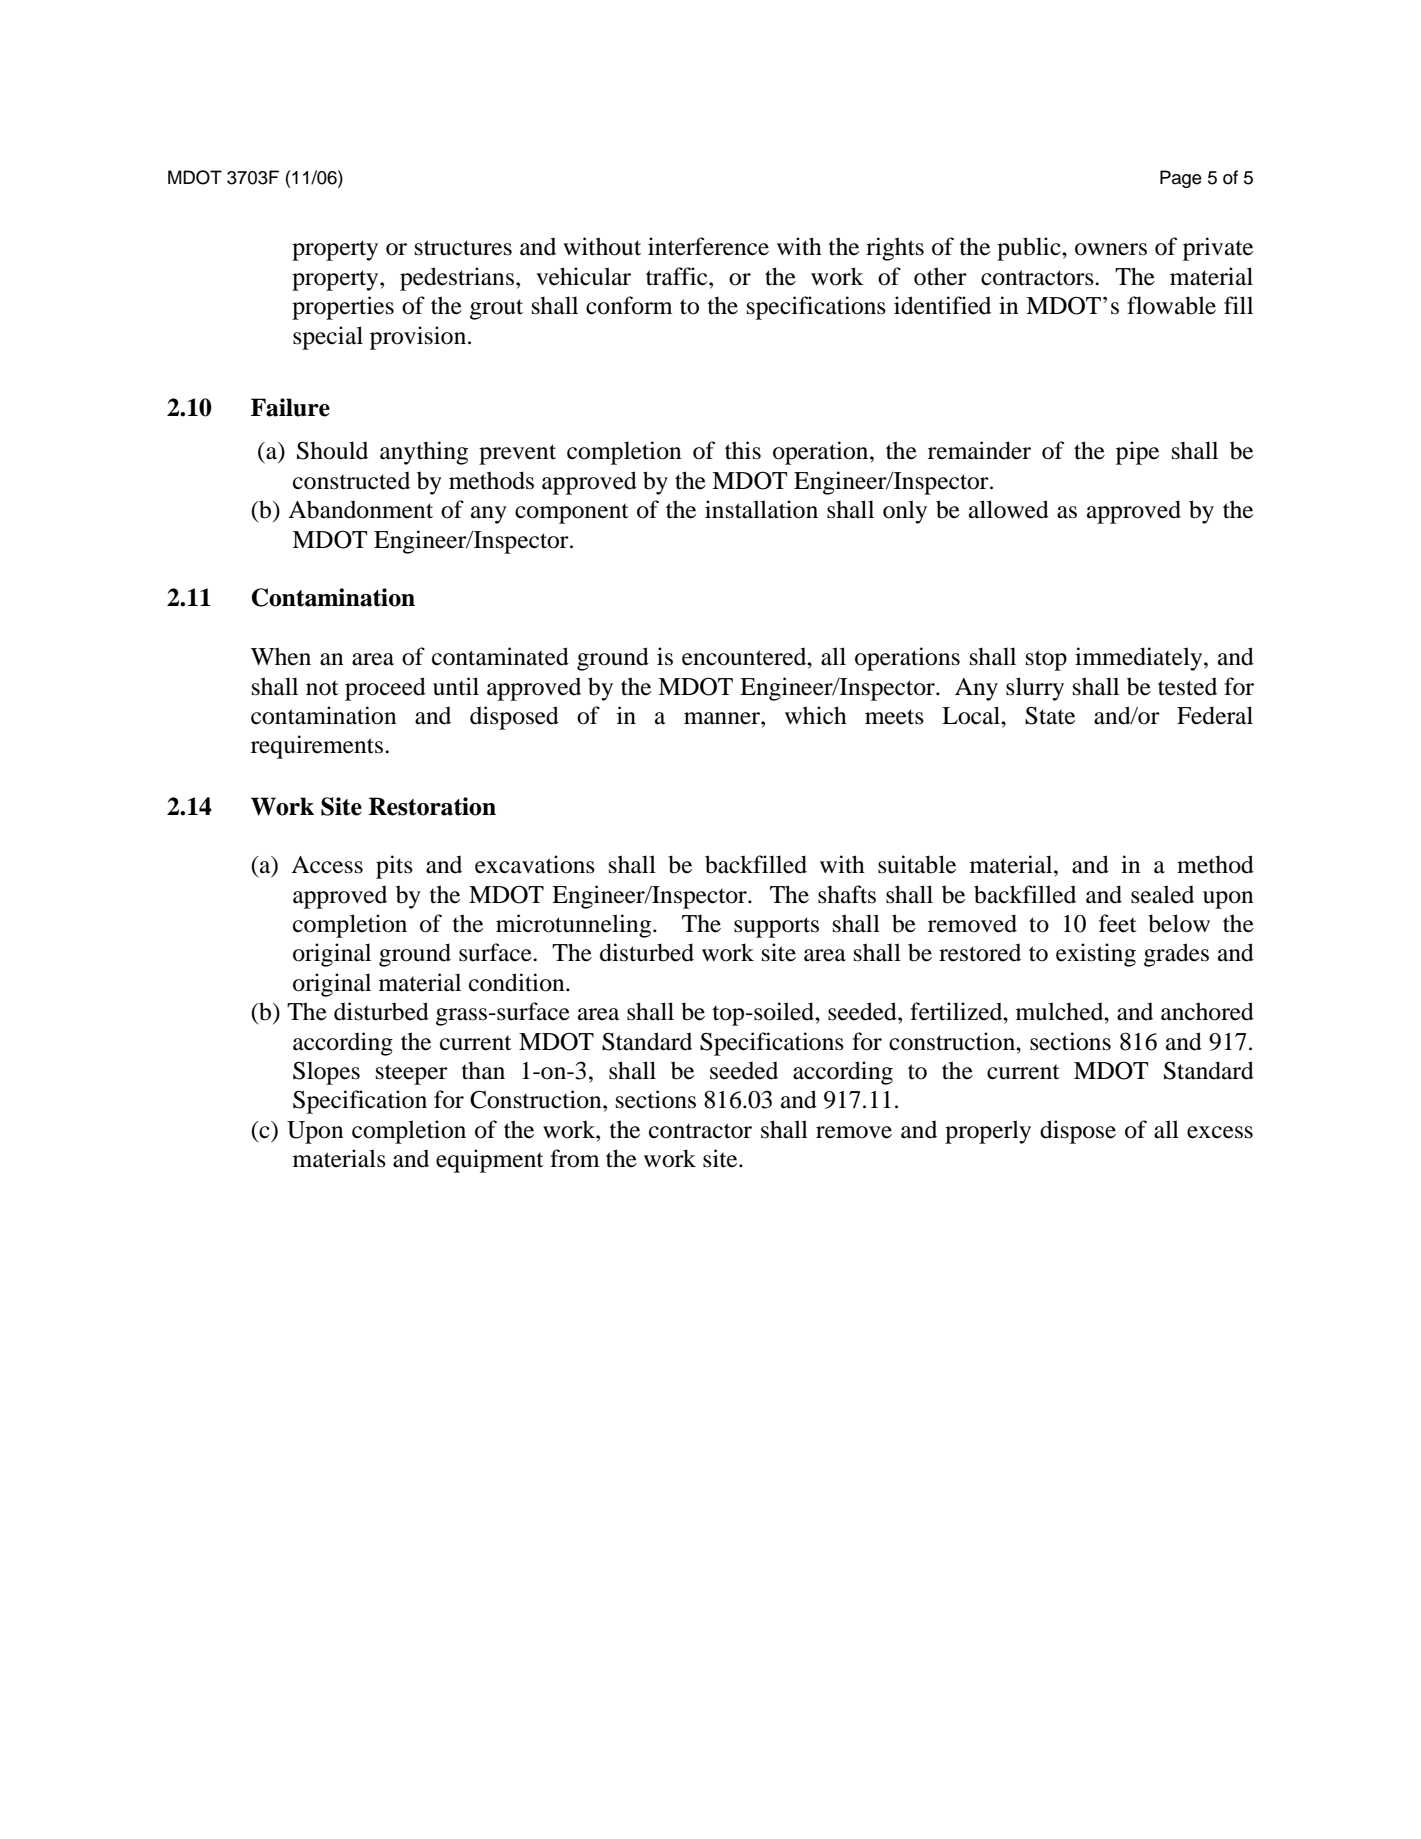 This screenshot has width=1421, height=1839. I want to click on pits, so click(394, 867).
